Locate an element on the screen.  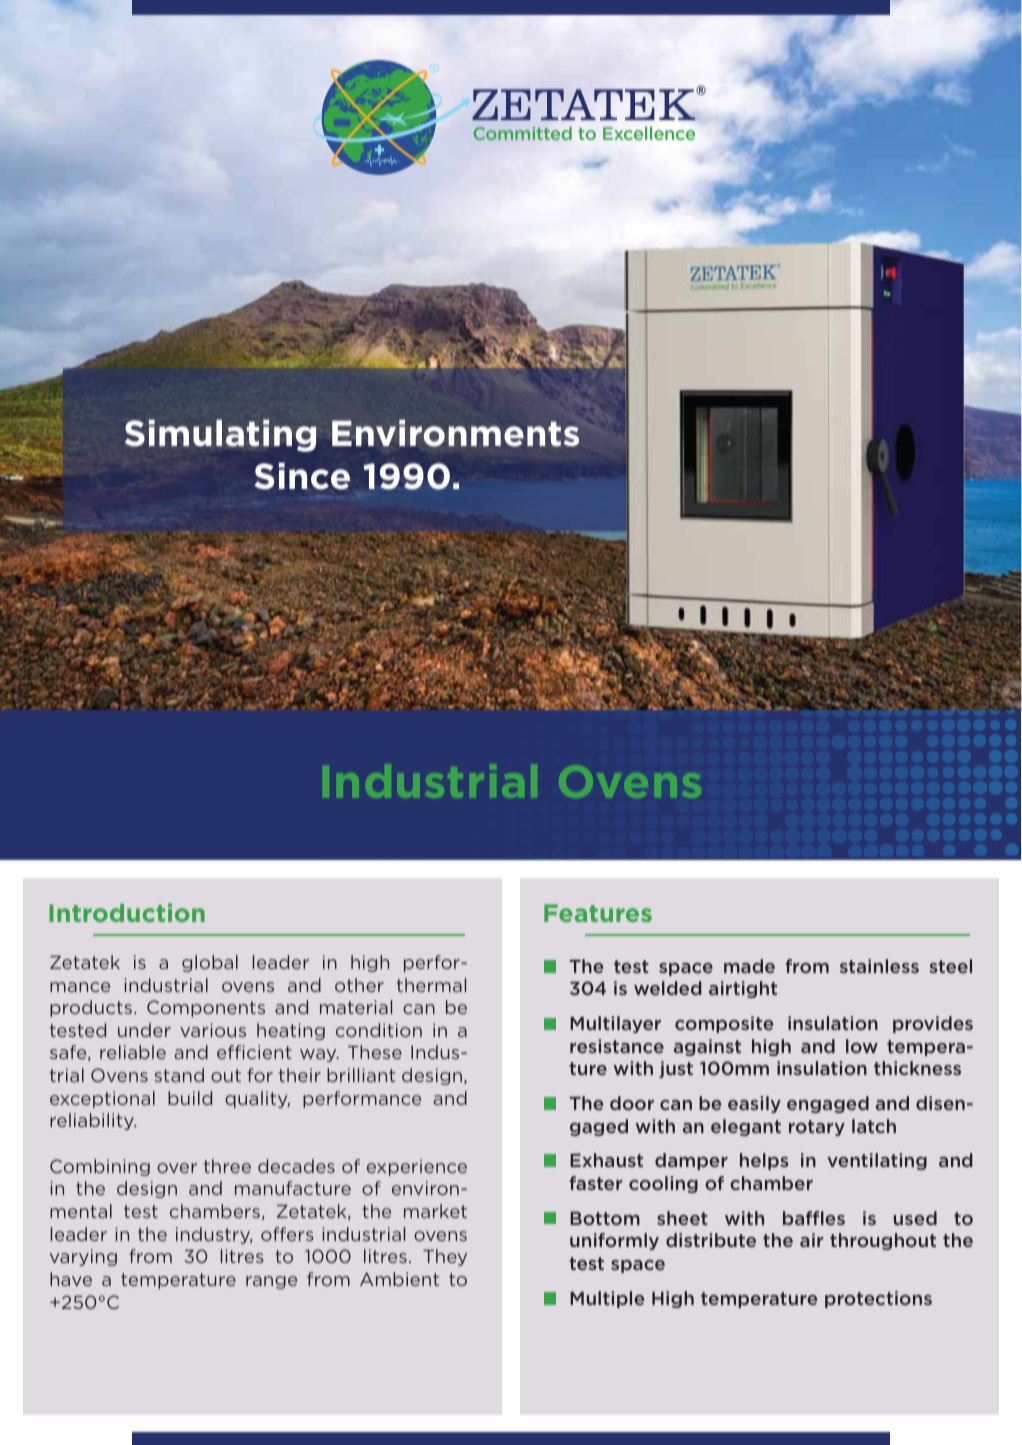
made is located at coordinates (749, 966).
